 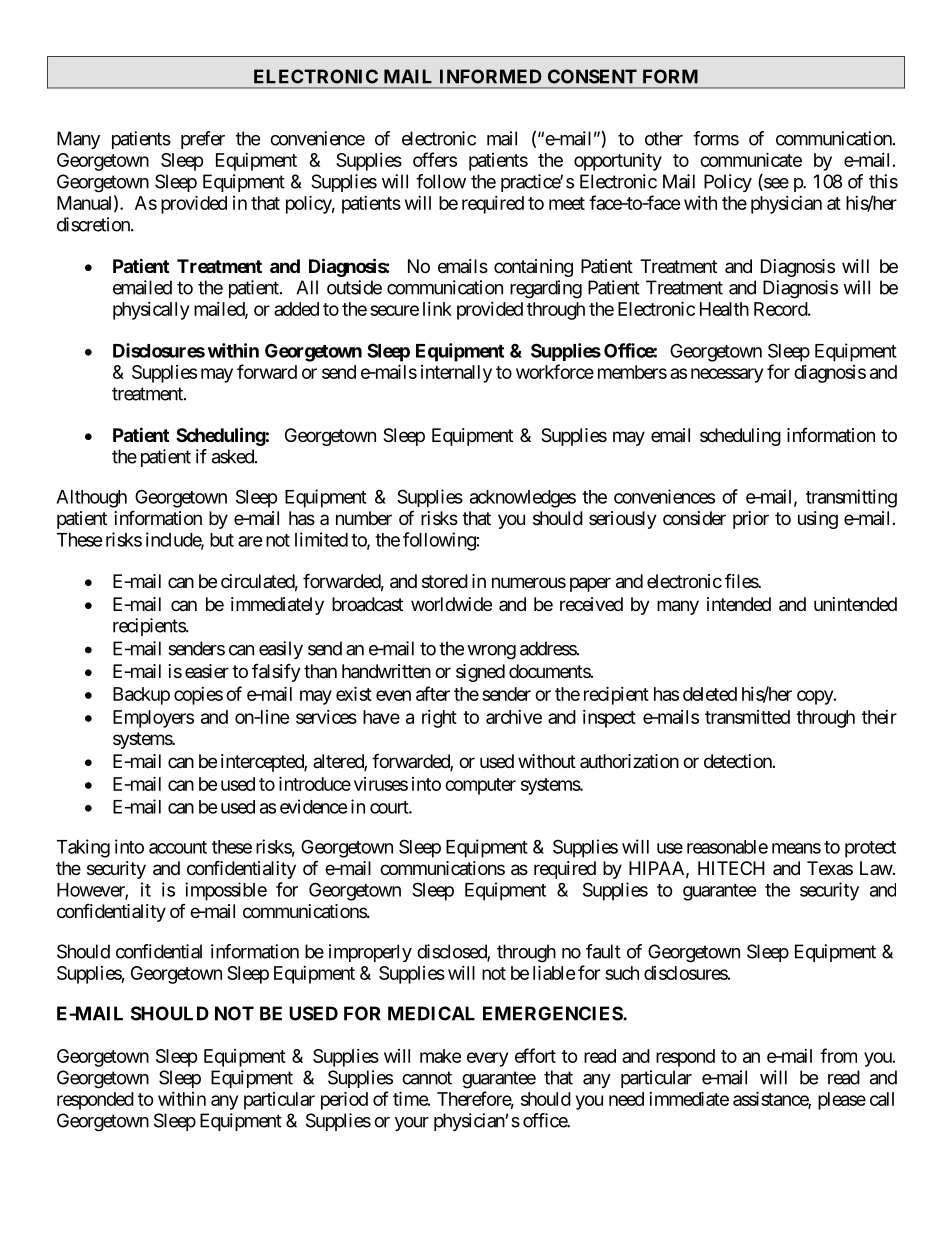 What do you see at coordinates (344, 1100) in the screenshot?
I see `period` at bounding box center [344, 1100].
